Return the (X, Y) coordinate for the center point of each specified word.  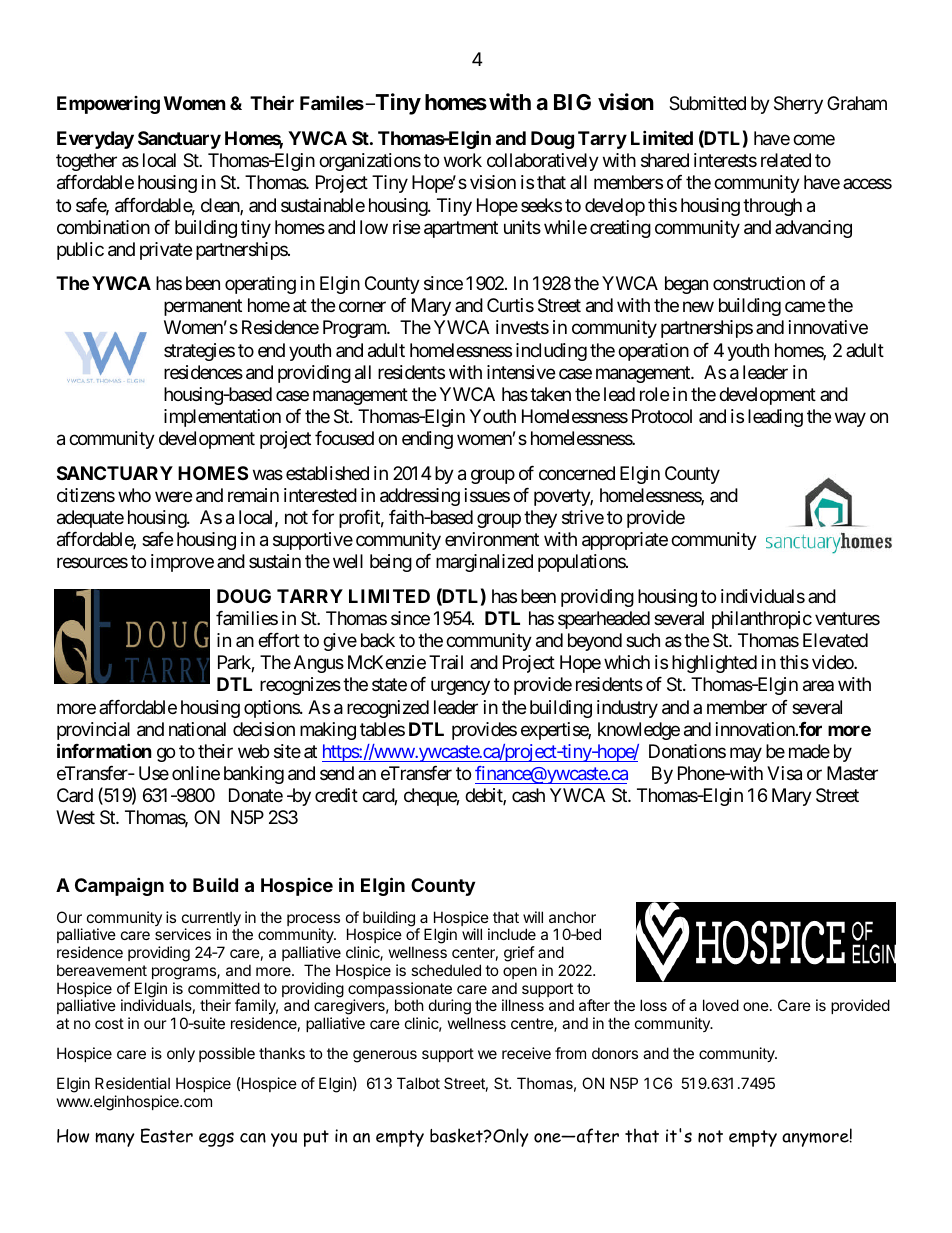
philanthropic (762, 620)
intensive (521, 372)
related (786, 160)
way (850, 419)
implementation (222, 418)
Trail (446, 662)
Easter (167, 1135)
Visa (784, 773)
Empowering (108, 105)
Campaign (119, 886)
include (512, 934)
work (463, 160)
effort (279, 640)
